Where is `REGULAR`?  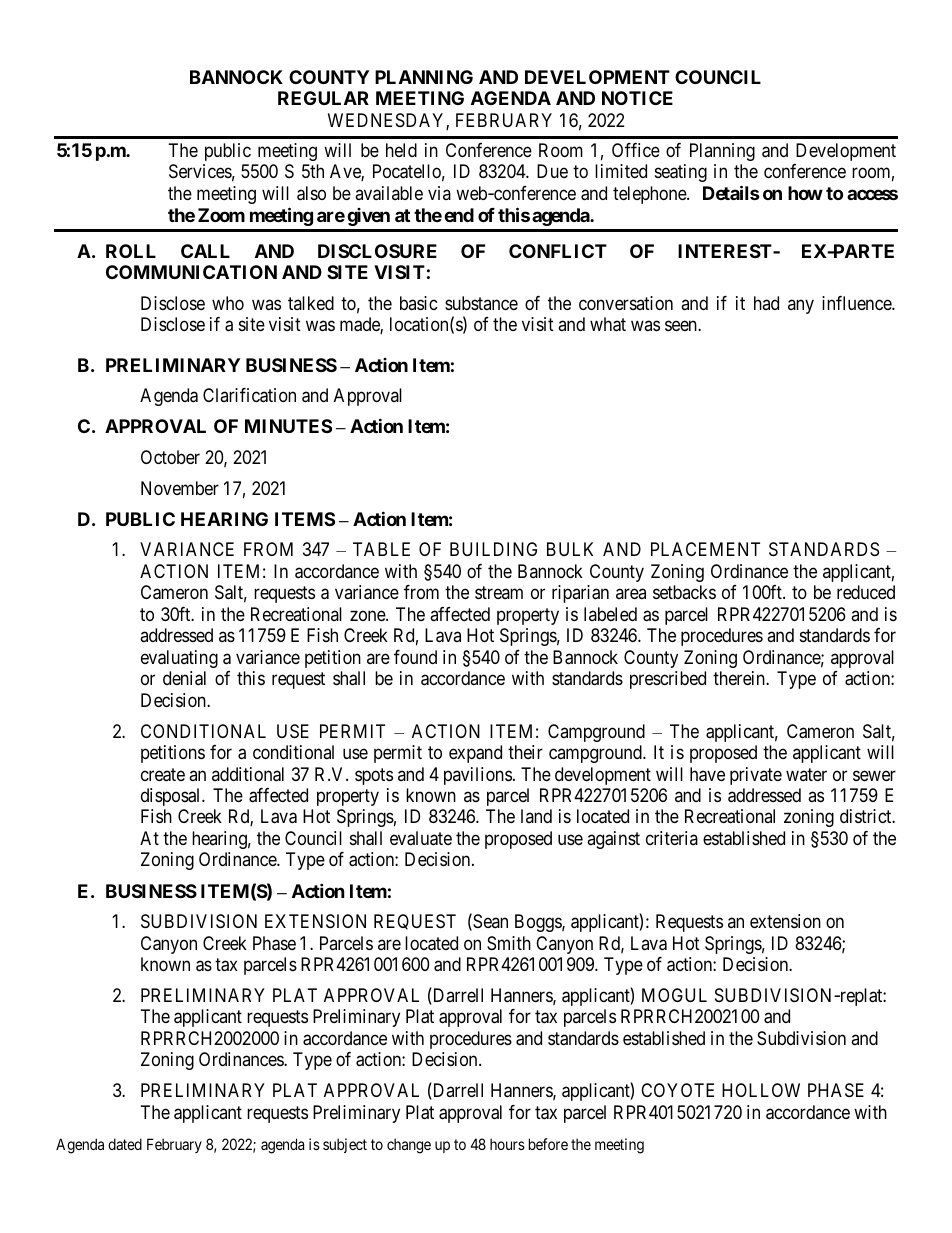 REGULAR is located at coordinates (323, 98).
